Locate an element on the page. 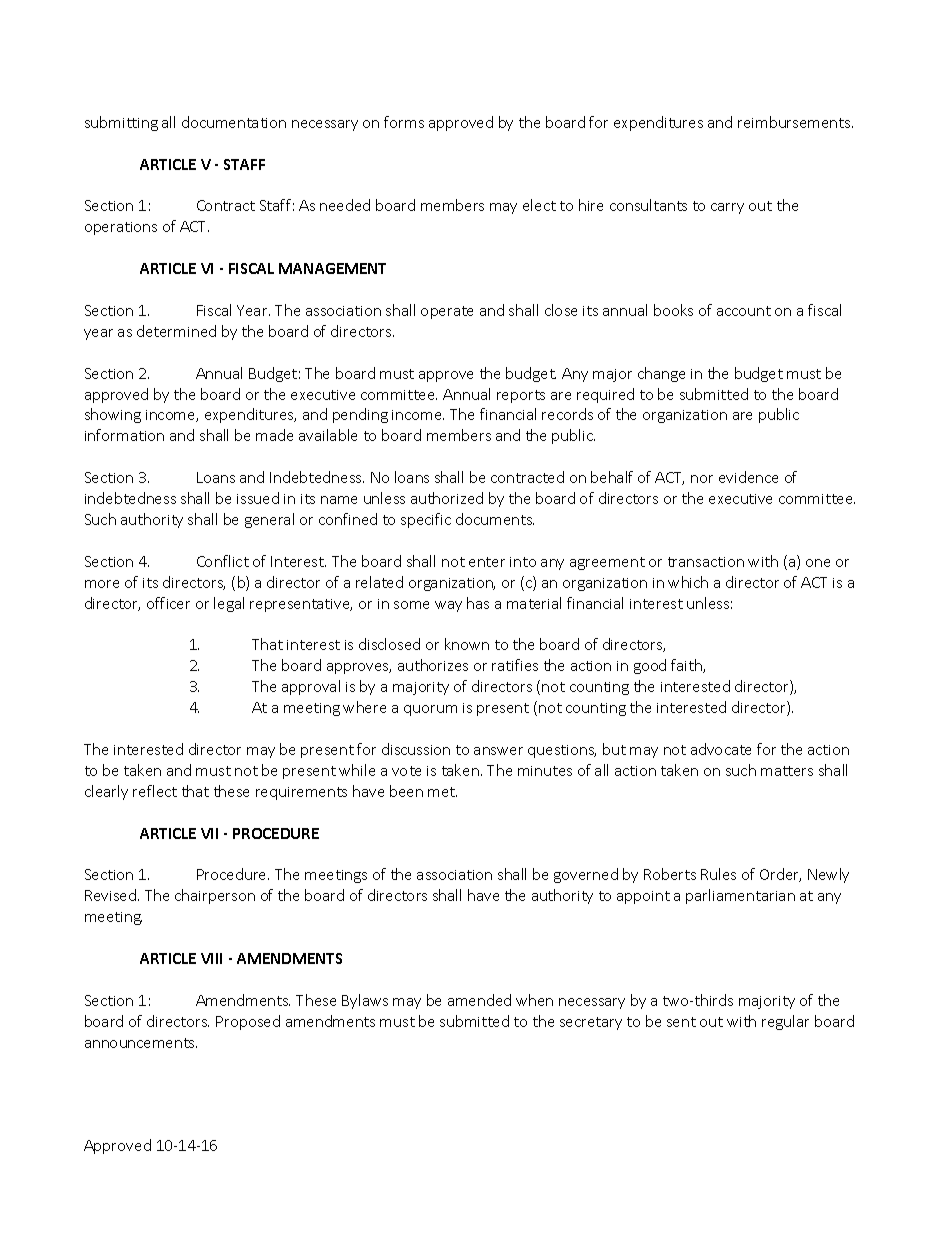  issued is located at coordinates (258, 498).
